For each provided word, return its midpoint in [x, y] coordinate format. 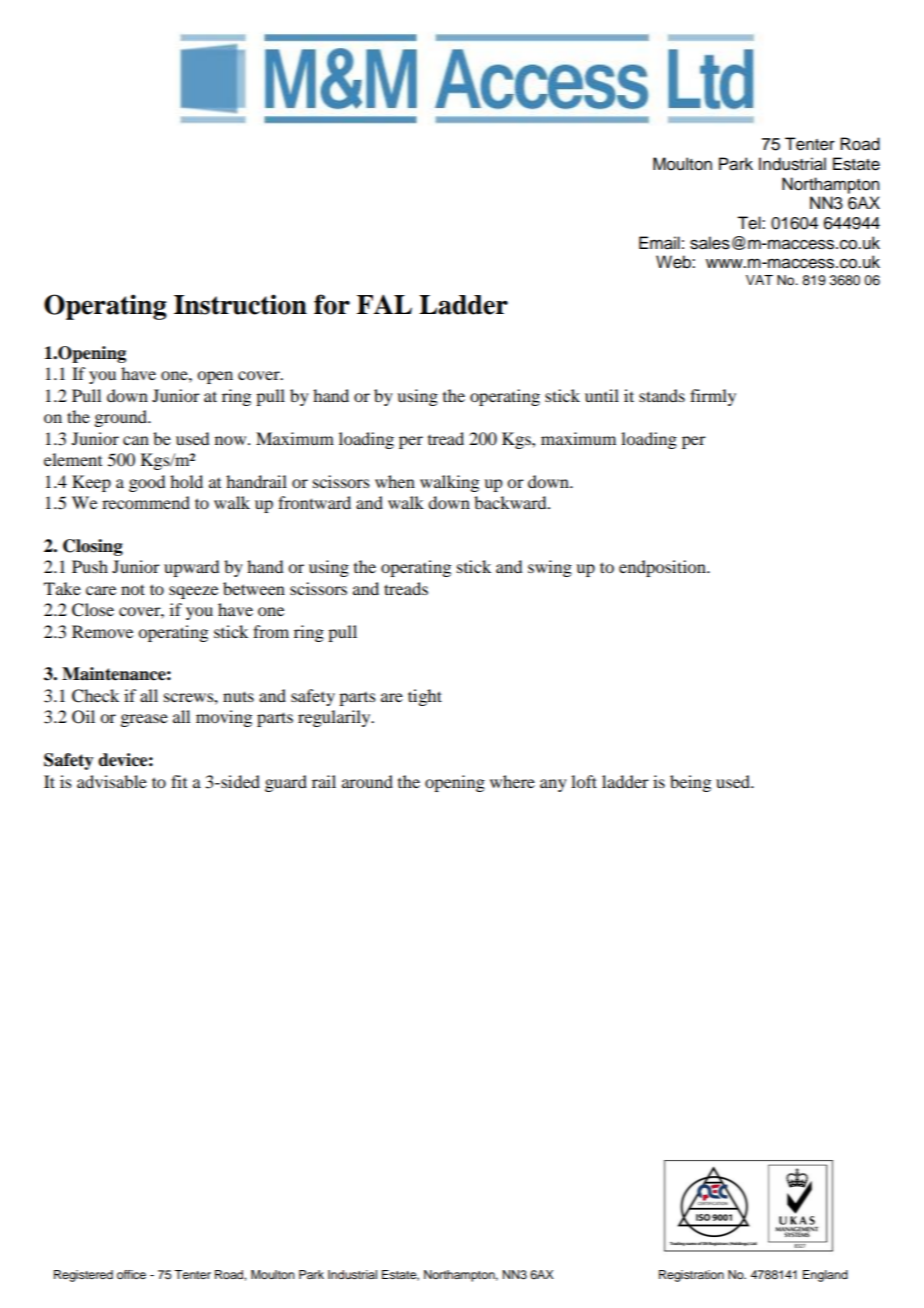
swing [550, 568]
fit [179, 781]
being [690, 783]
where [512, 781]
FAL [384, 304]
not [133, 589]
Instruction [240, 304]
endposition [663, 568]
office [131, 1274]
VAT [759, 280]
